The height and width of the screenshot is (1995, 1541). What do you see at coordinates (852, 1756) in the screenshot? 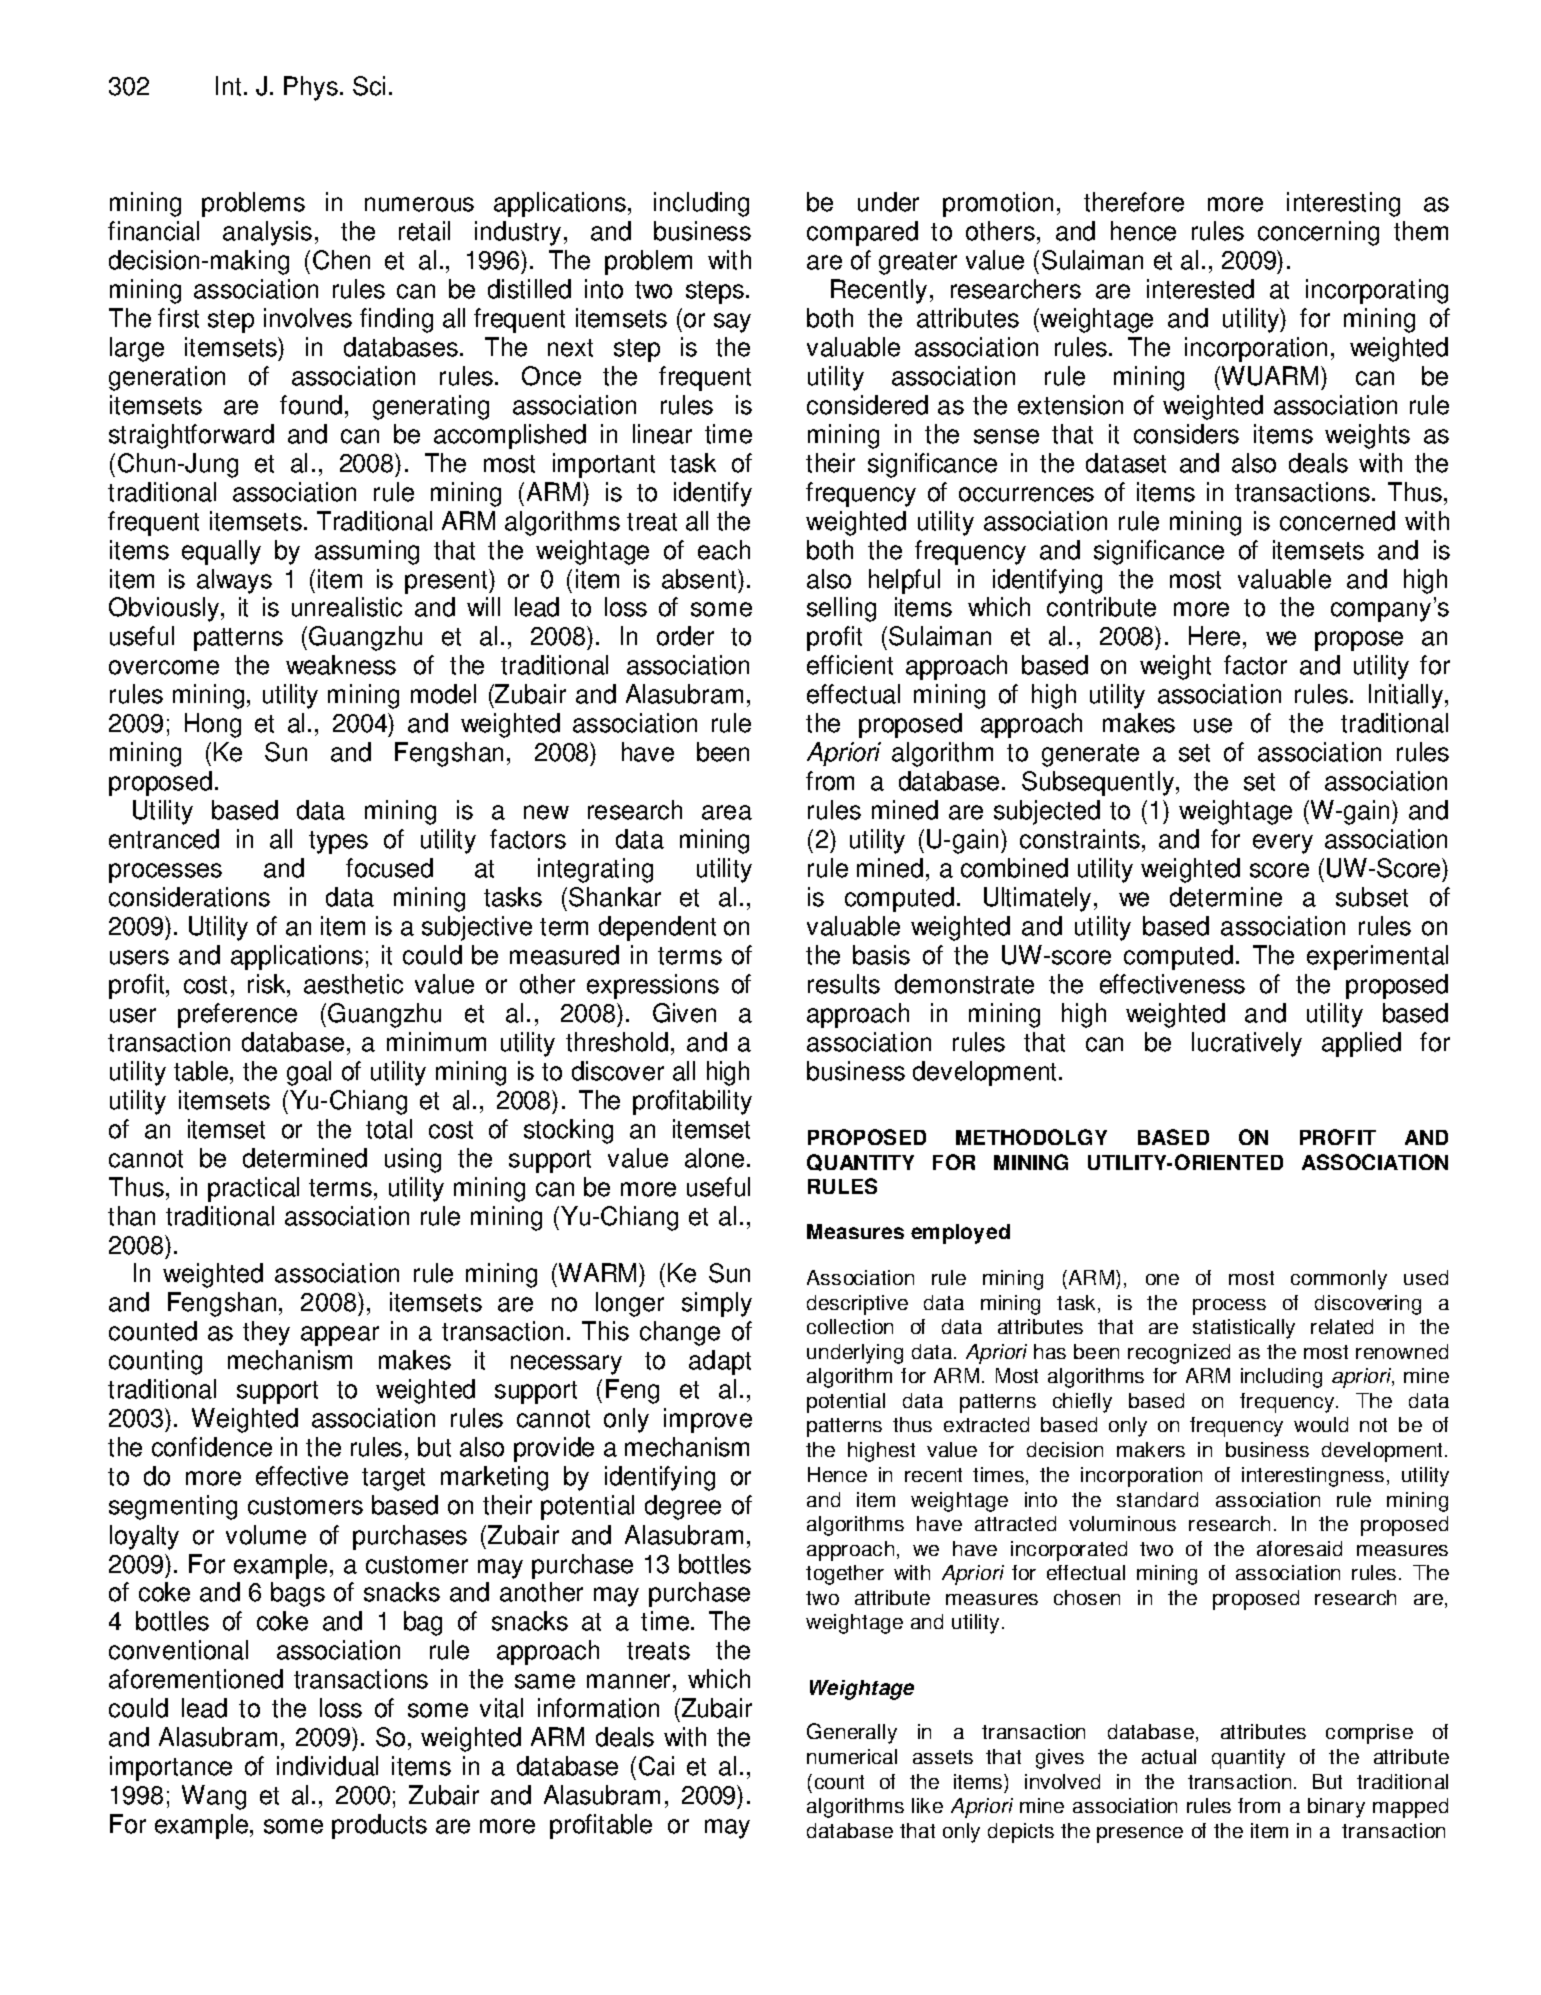
I see `numerical` at bounding box center [852, 1756].
